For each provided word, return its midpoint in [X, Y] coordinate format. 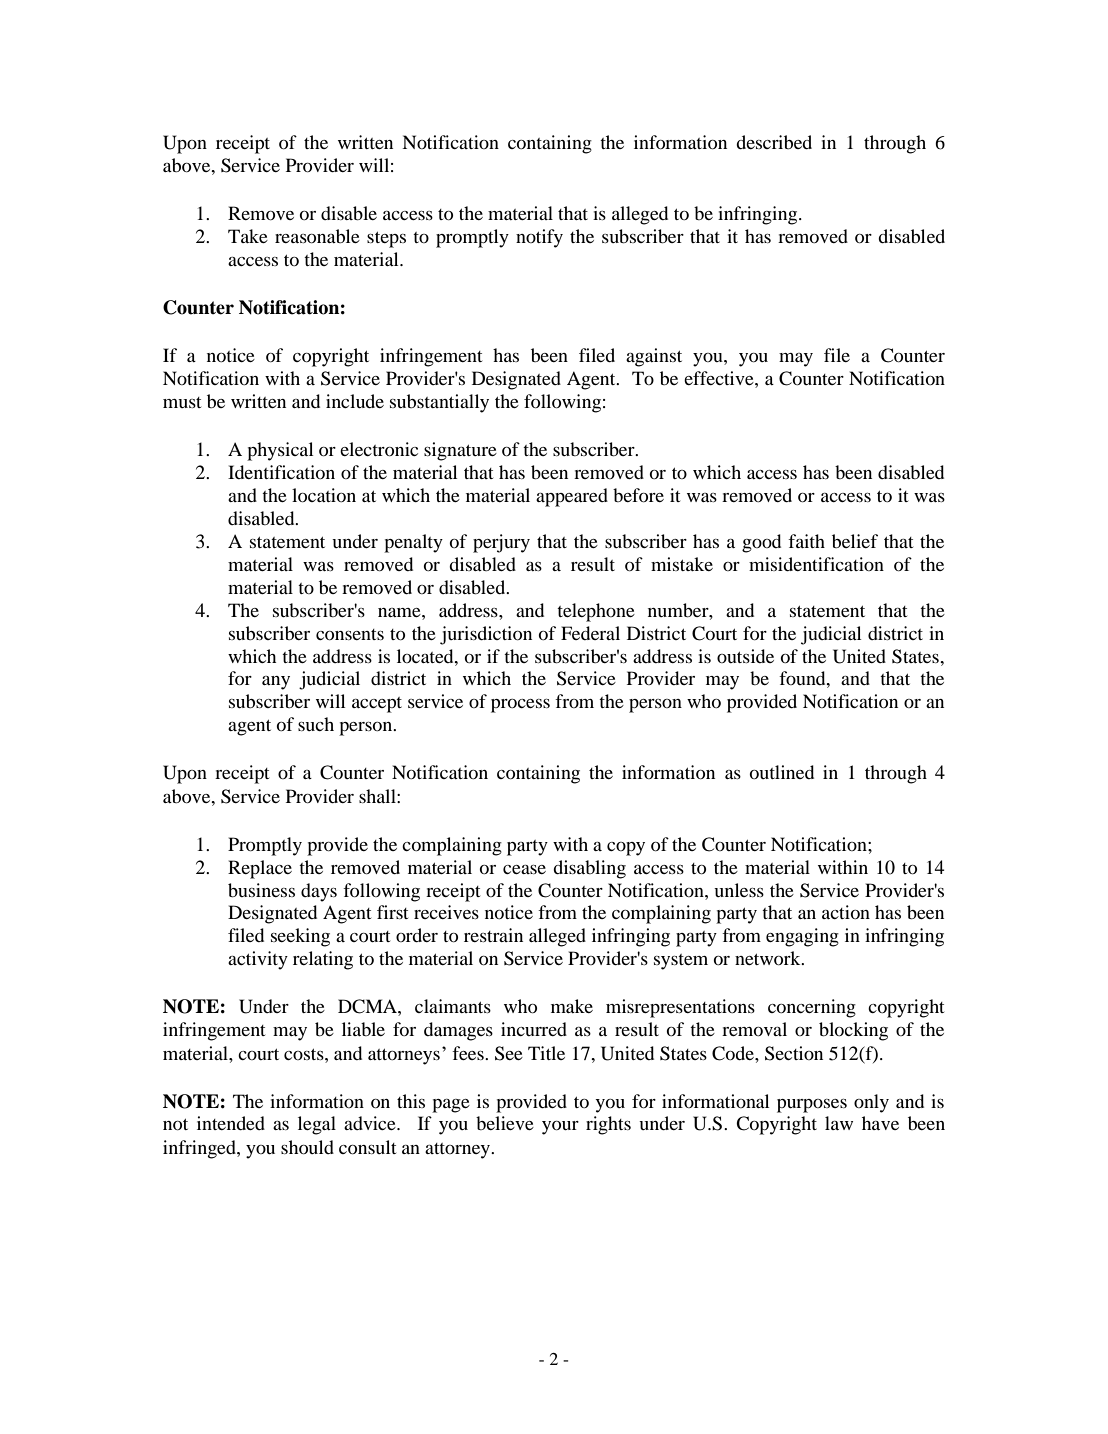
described [774, 142]
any [276, 683]
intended [231, 1123]
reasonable [317, 236]
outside [745, 656]
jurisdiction [486, 635]
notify [539, 238]
